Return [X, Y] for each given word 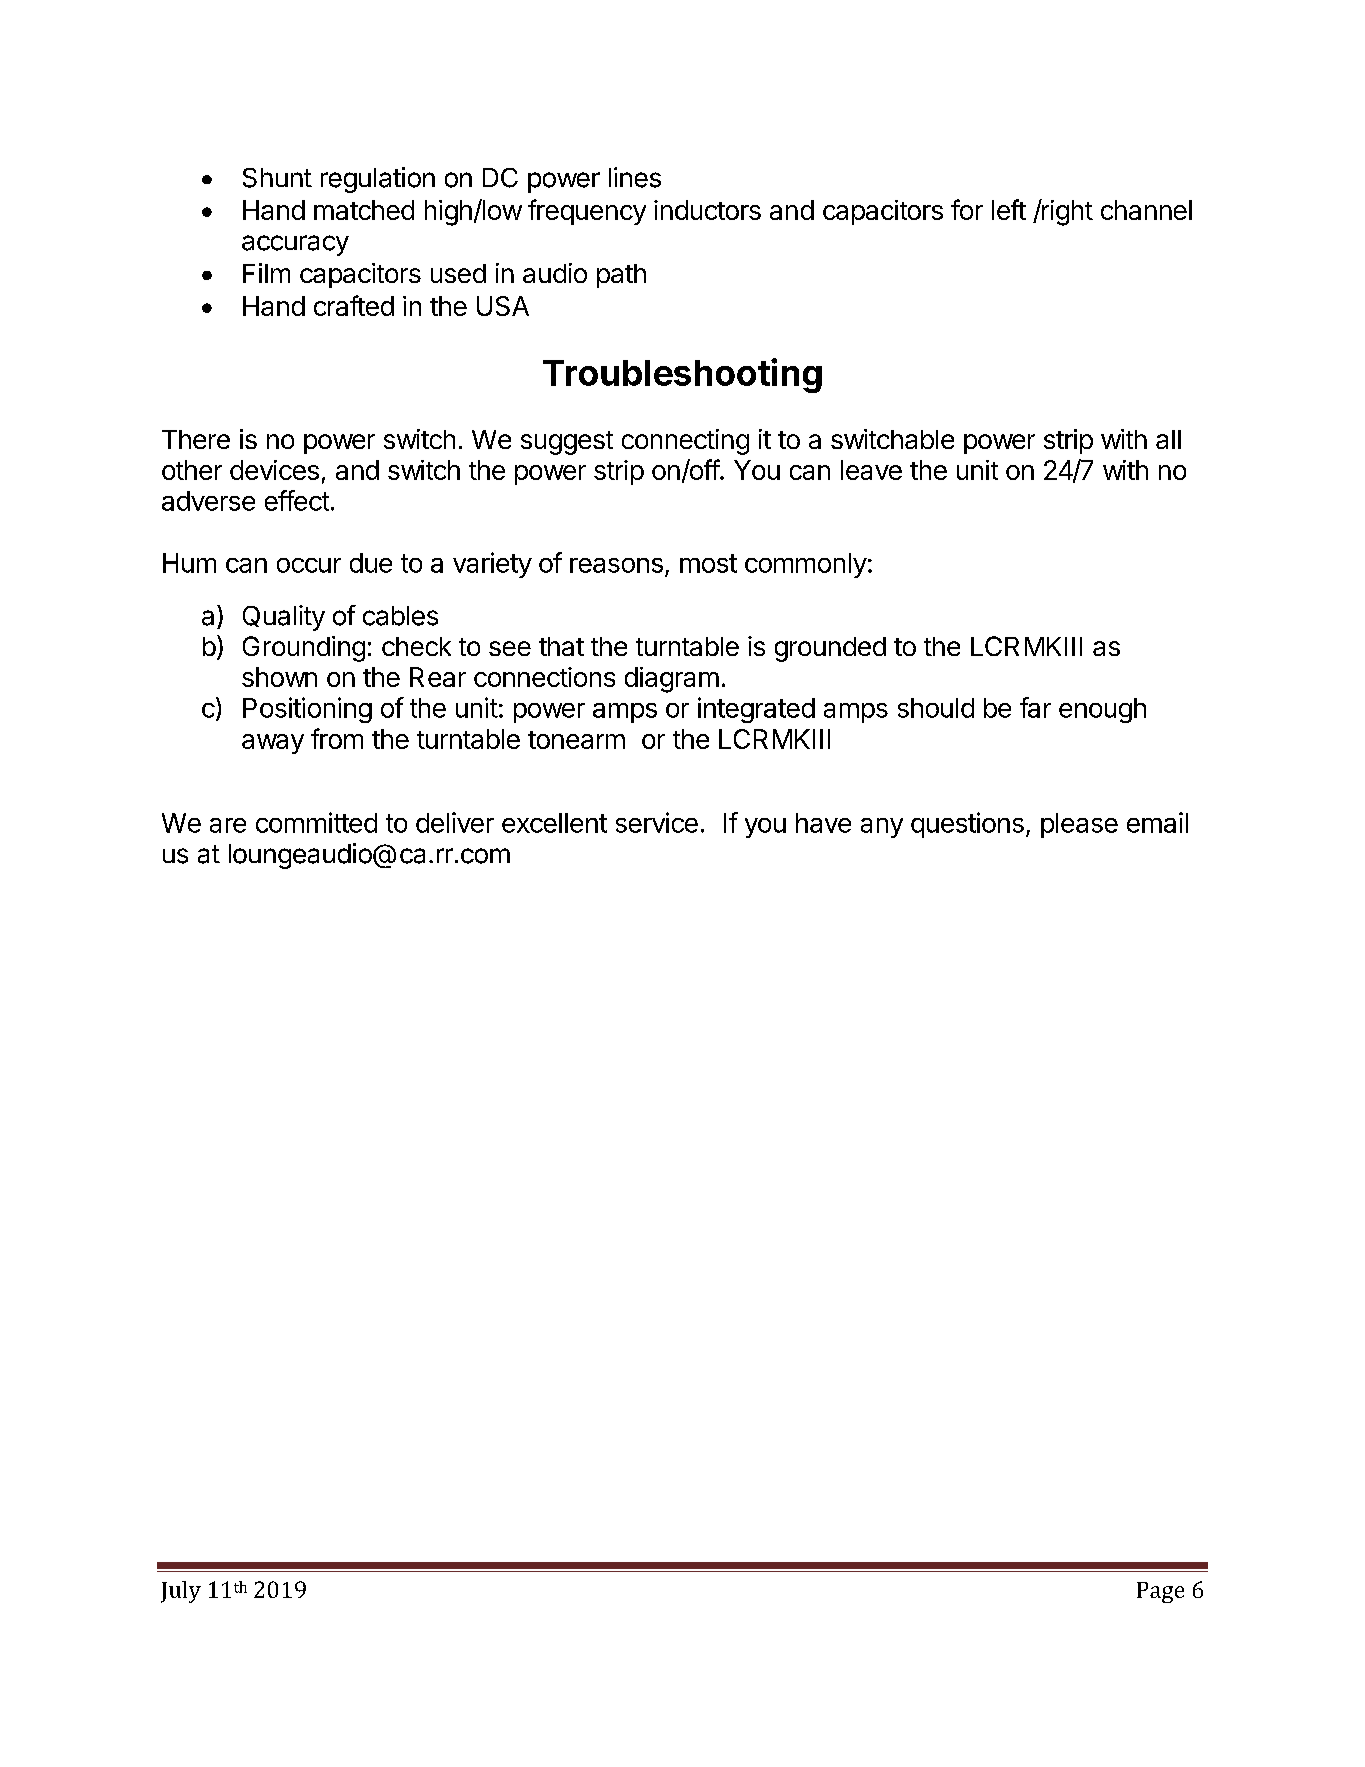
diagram [672, 680]
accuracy [295, 245]
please [1079, 825]
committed [316, 822]
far [1035, 707]
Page [1160, 1592]
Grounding [304, 649]
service [657, 822]
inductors [707, 210]
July [181, 1592]
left [1009, 209]
